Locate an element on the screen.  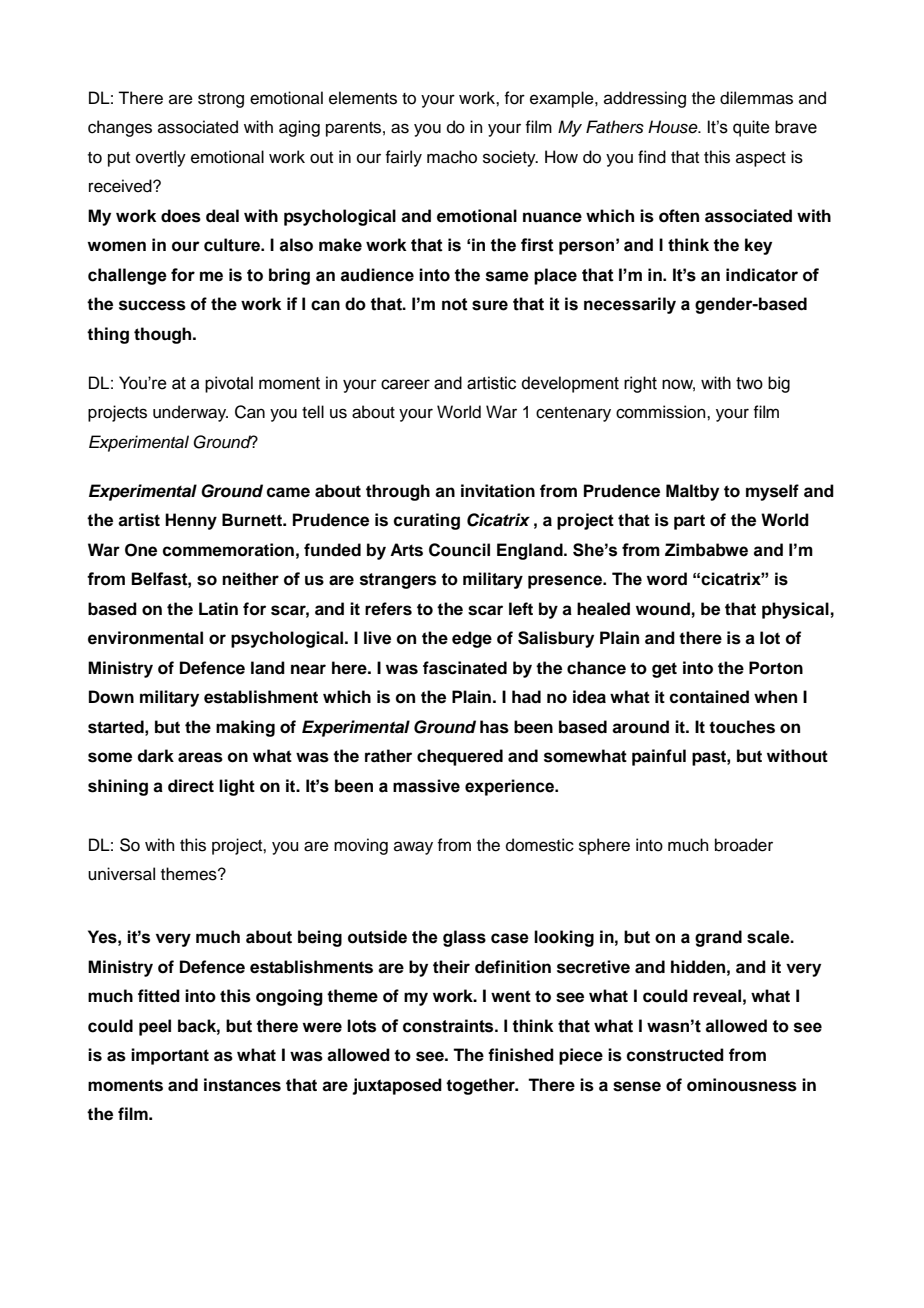
important is located at coordinates (170, 1056).
